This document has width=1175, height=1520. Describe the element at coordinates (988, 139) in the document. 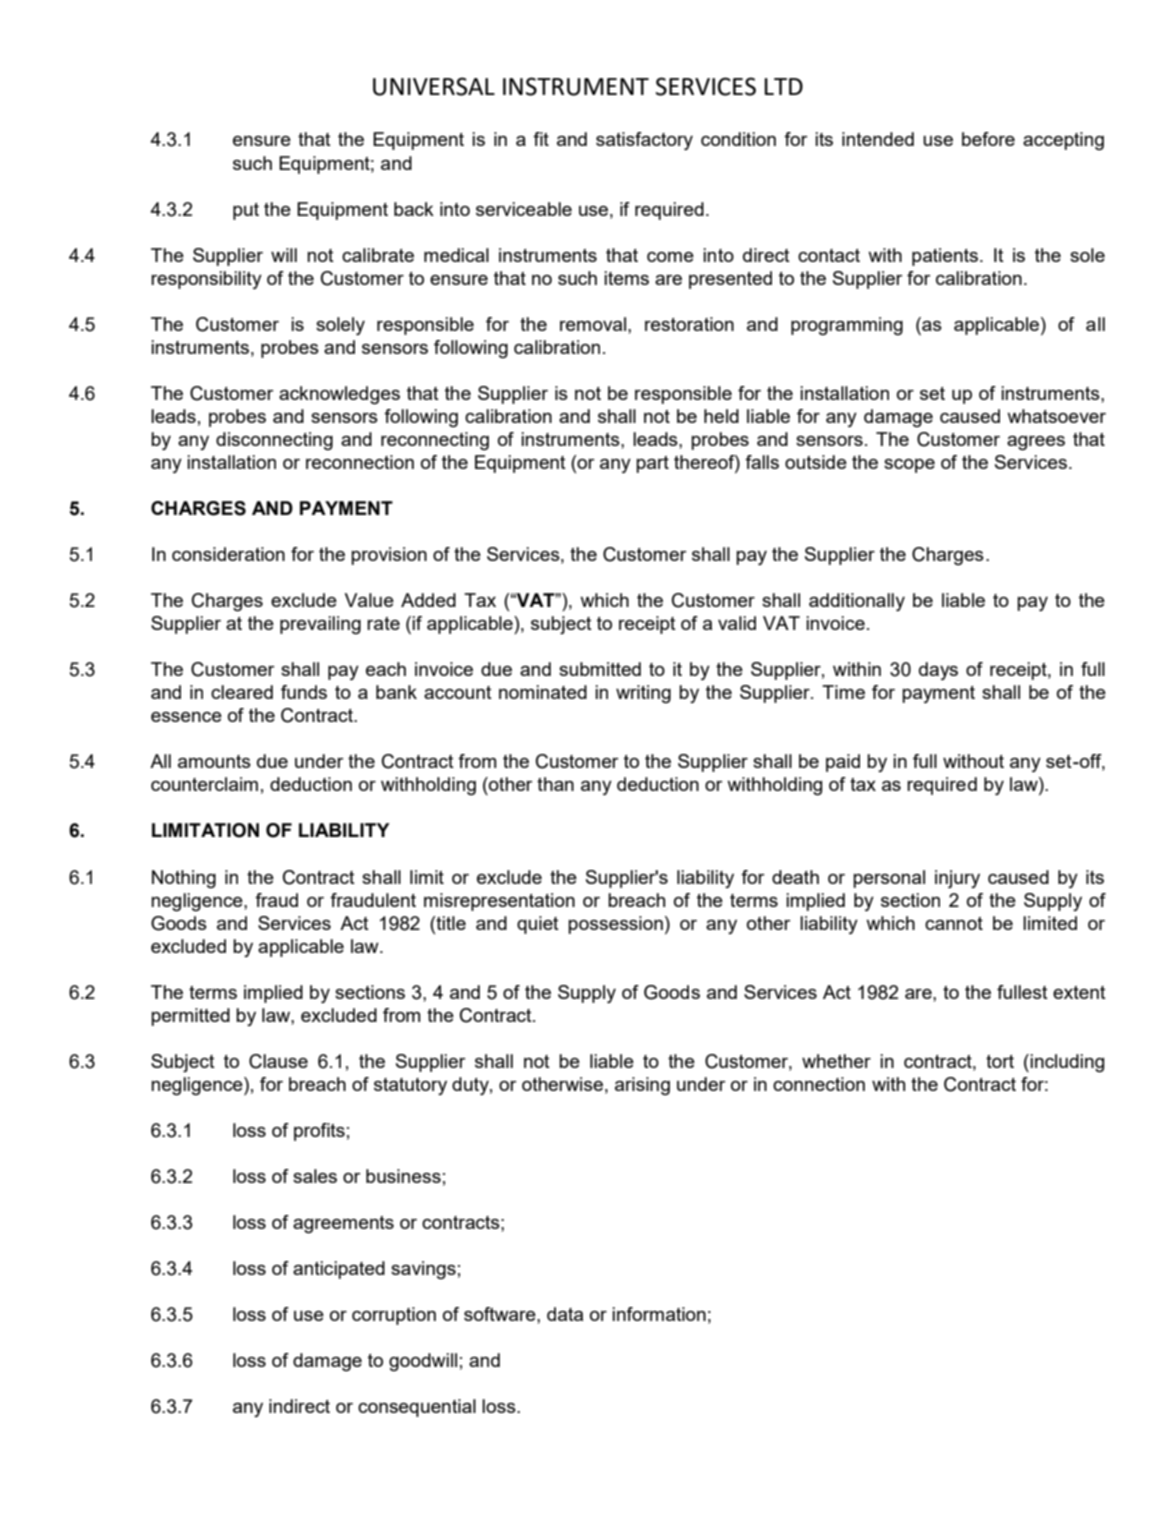

I see `before` at that location.
